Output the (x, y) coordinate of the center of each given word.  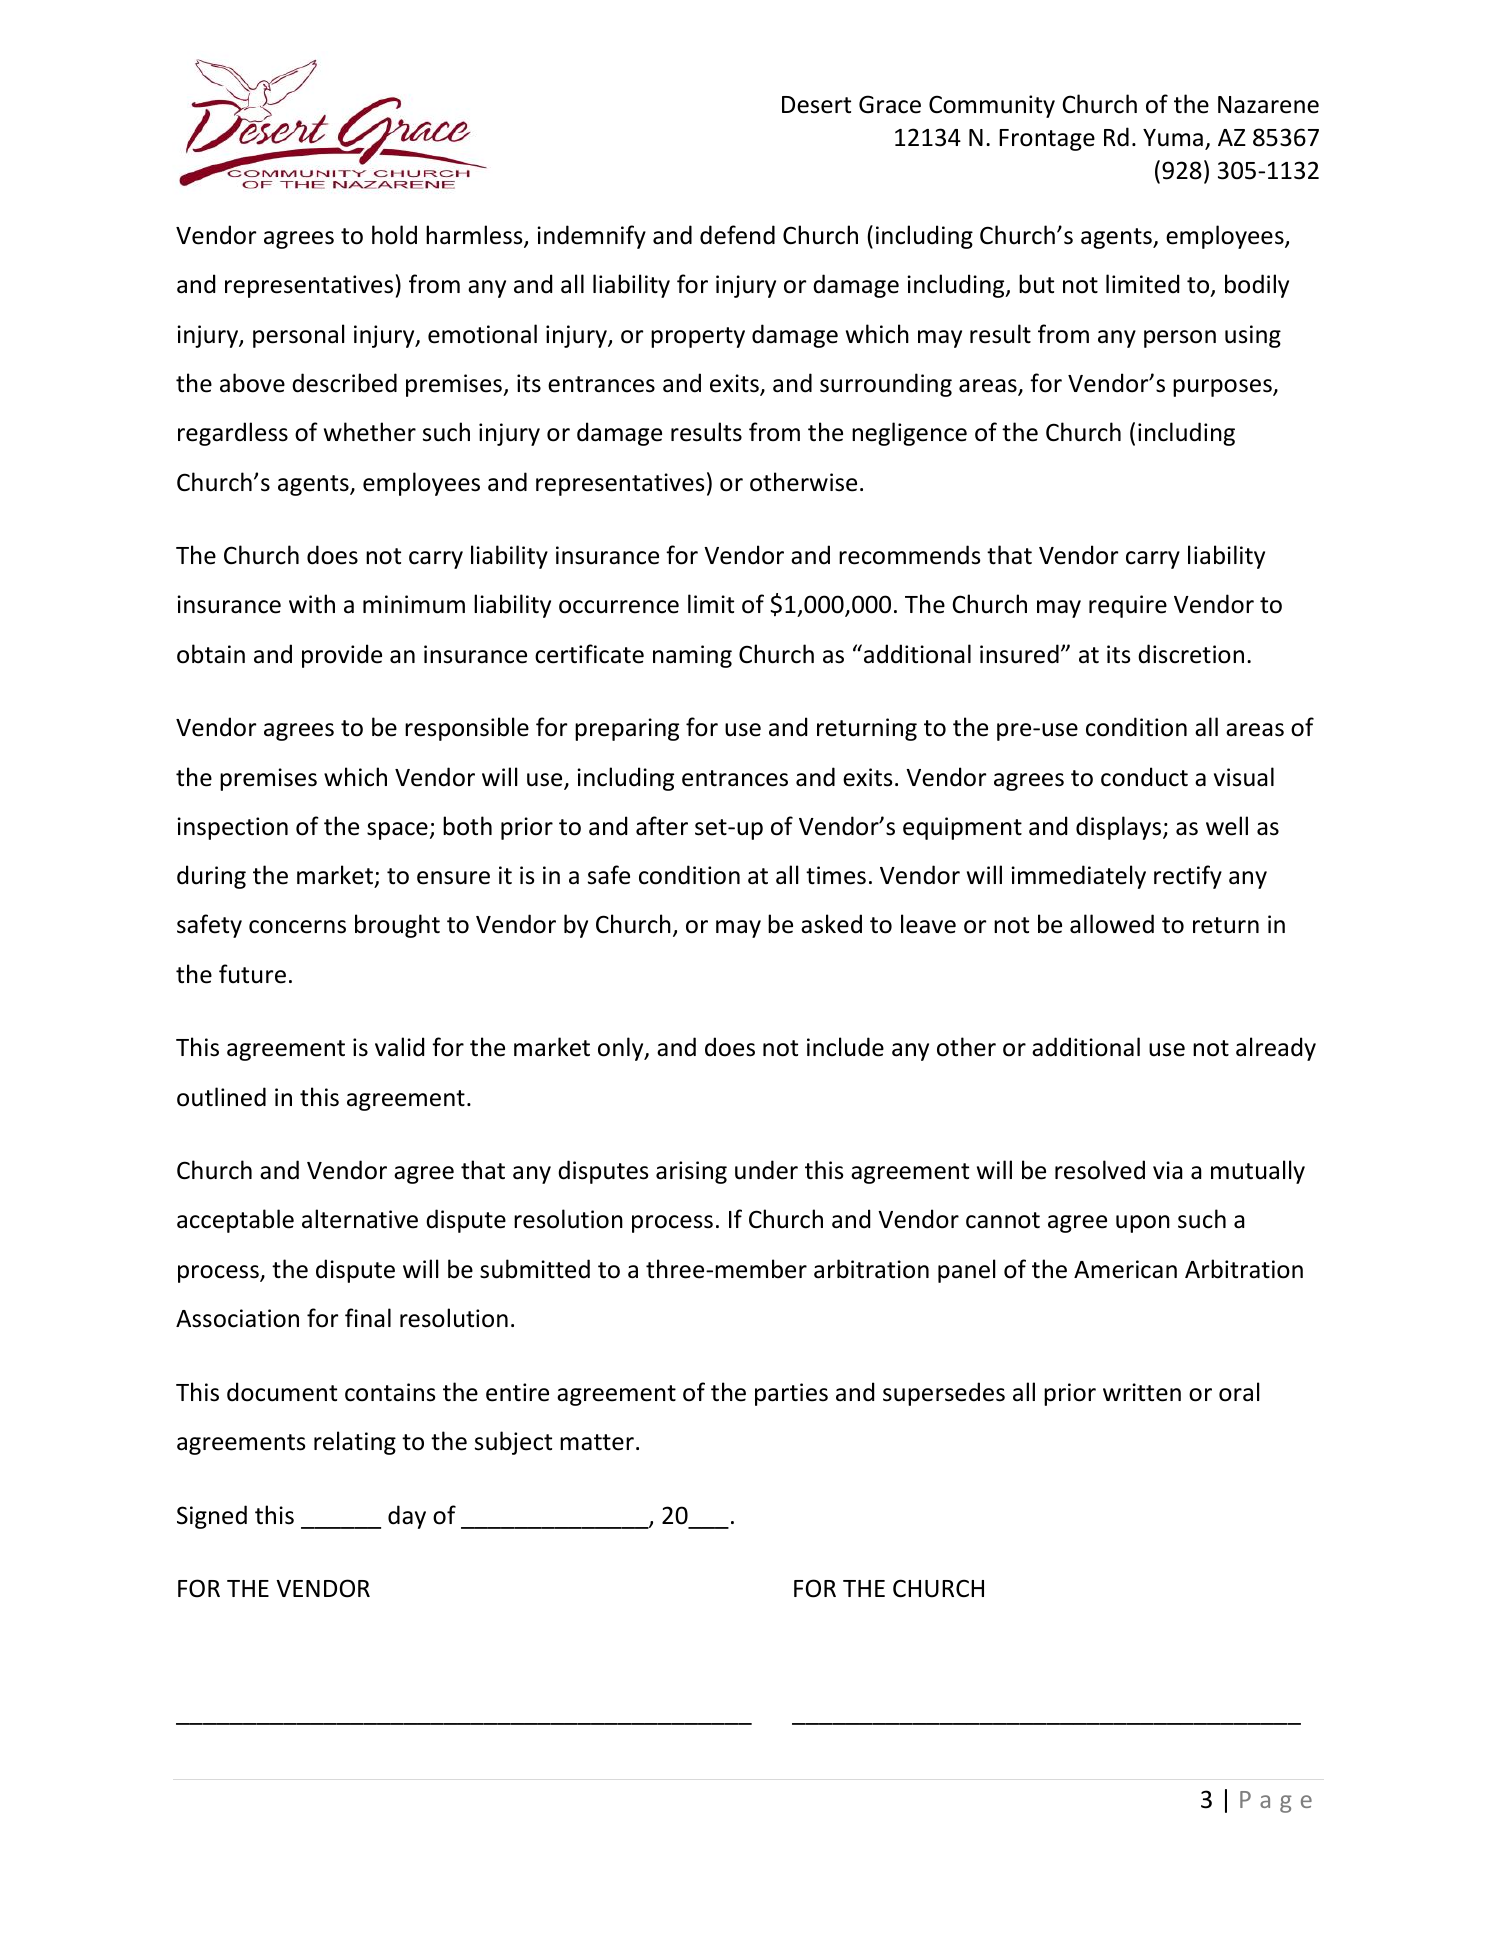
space (397, 831)
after (662, 826)
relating (355, 1443)
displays (1120, 828)
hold (394, 235)
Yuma (1173, 138)
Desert (816, 105)
